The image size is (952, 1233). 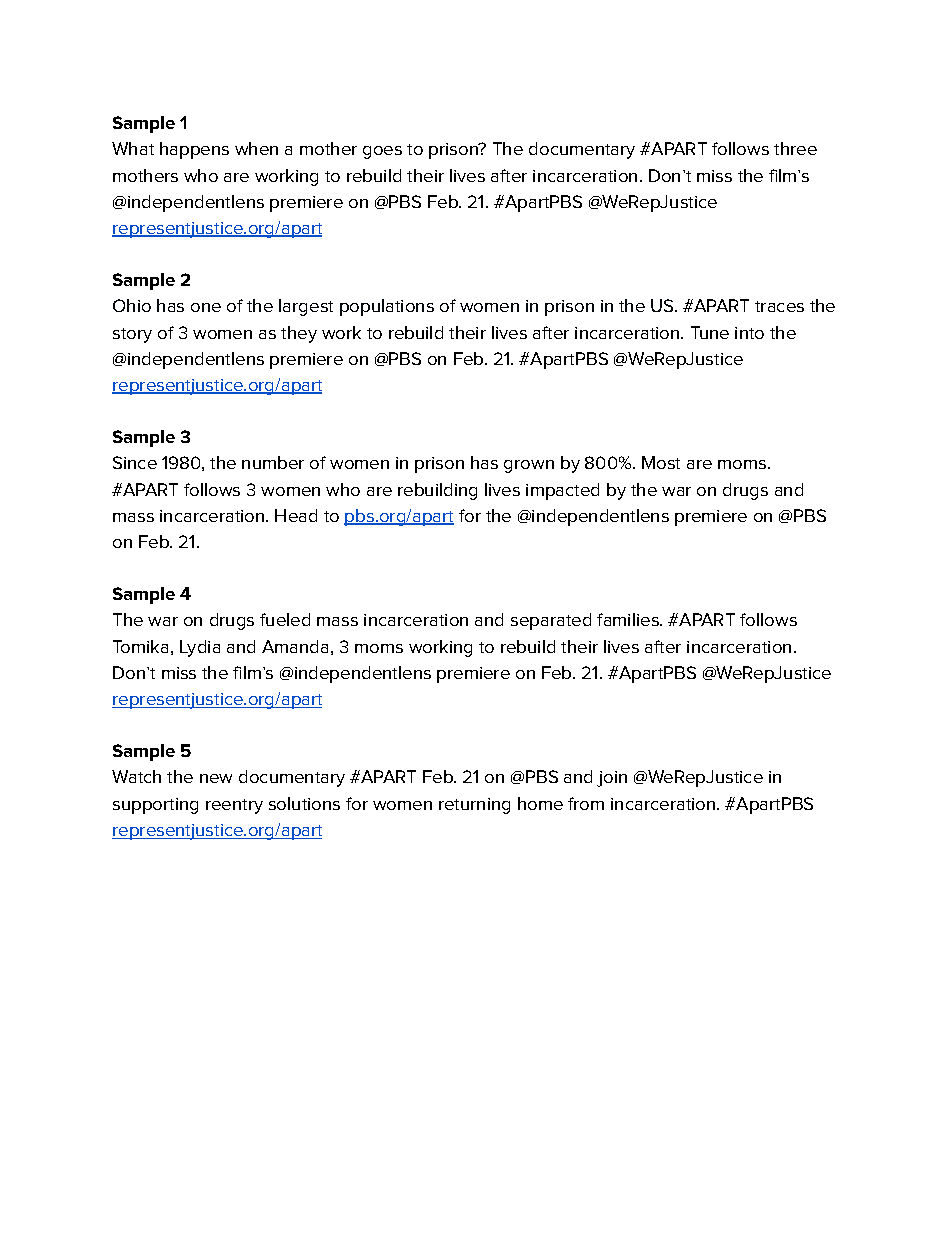 What do you see at coordinates (779, 306) in the image?
I see `traces` at bounding box center [779, 306].
